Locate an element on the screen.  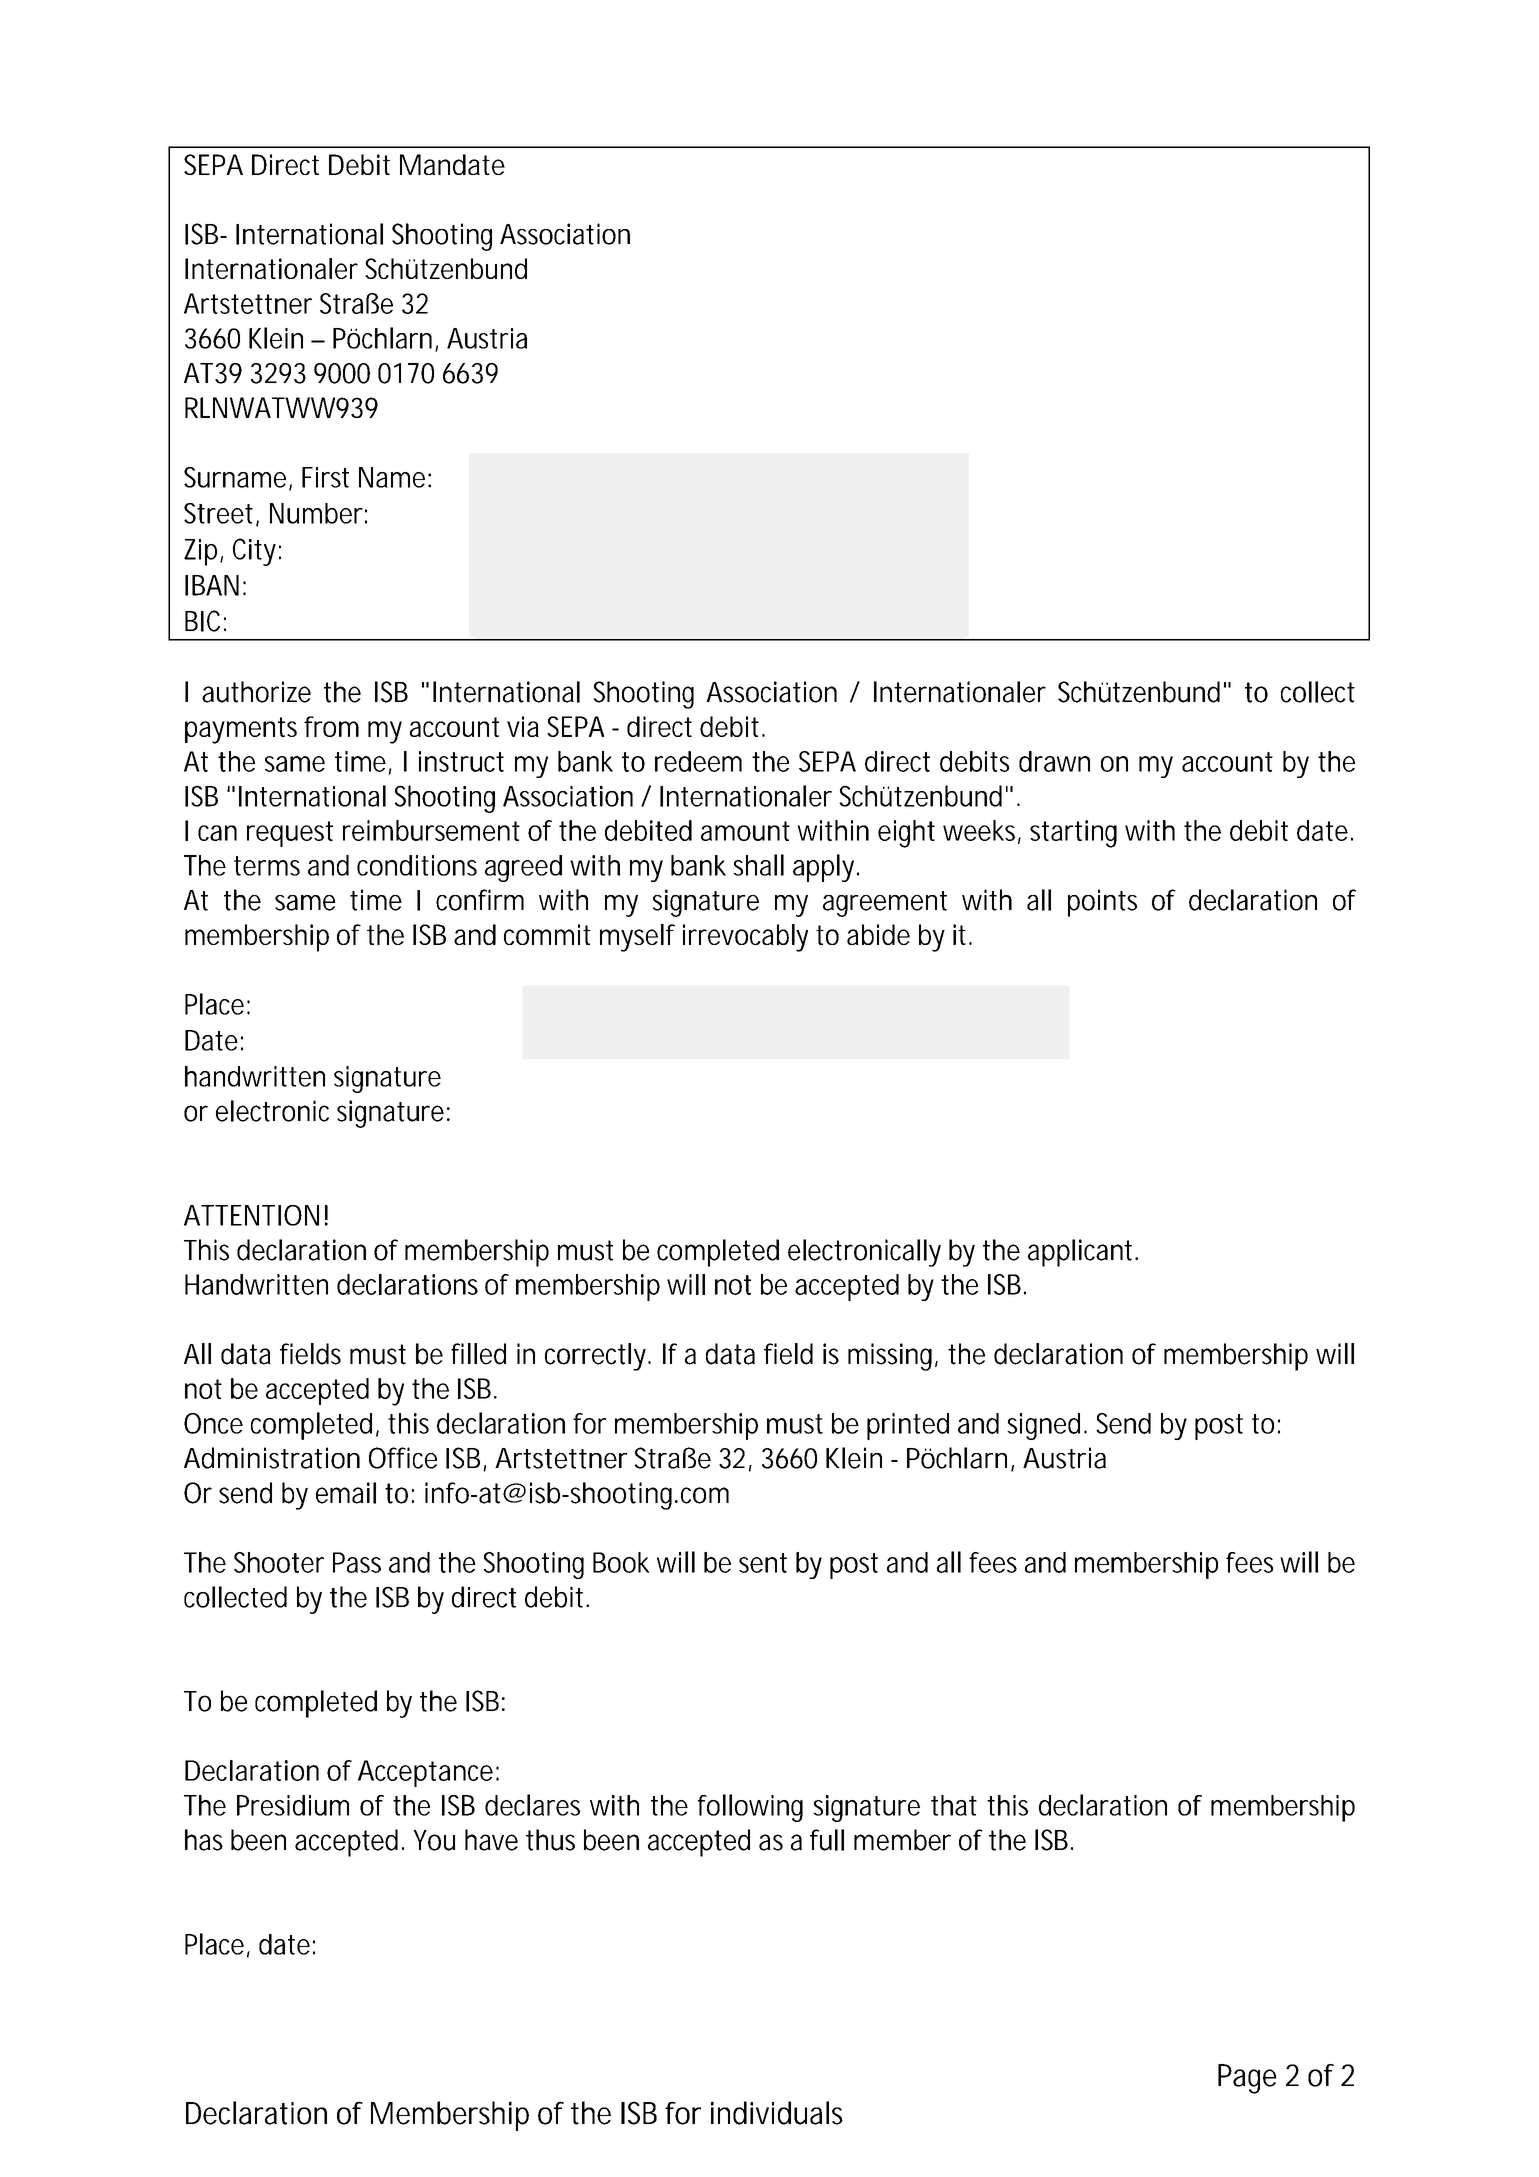
signed is located at coordinates (1043, 1426).
